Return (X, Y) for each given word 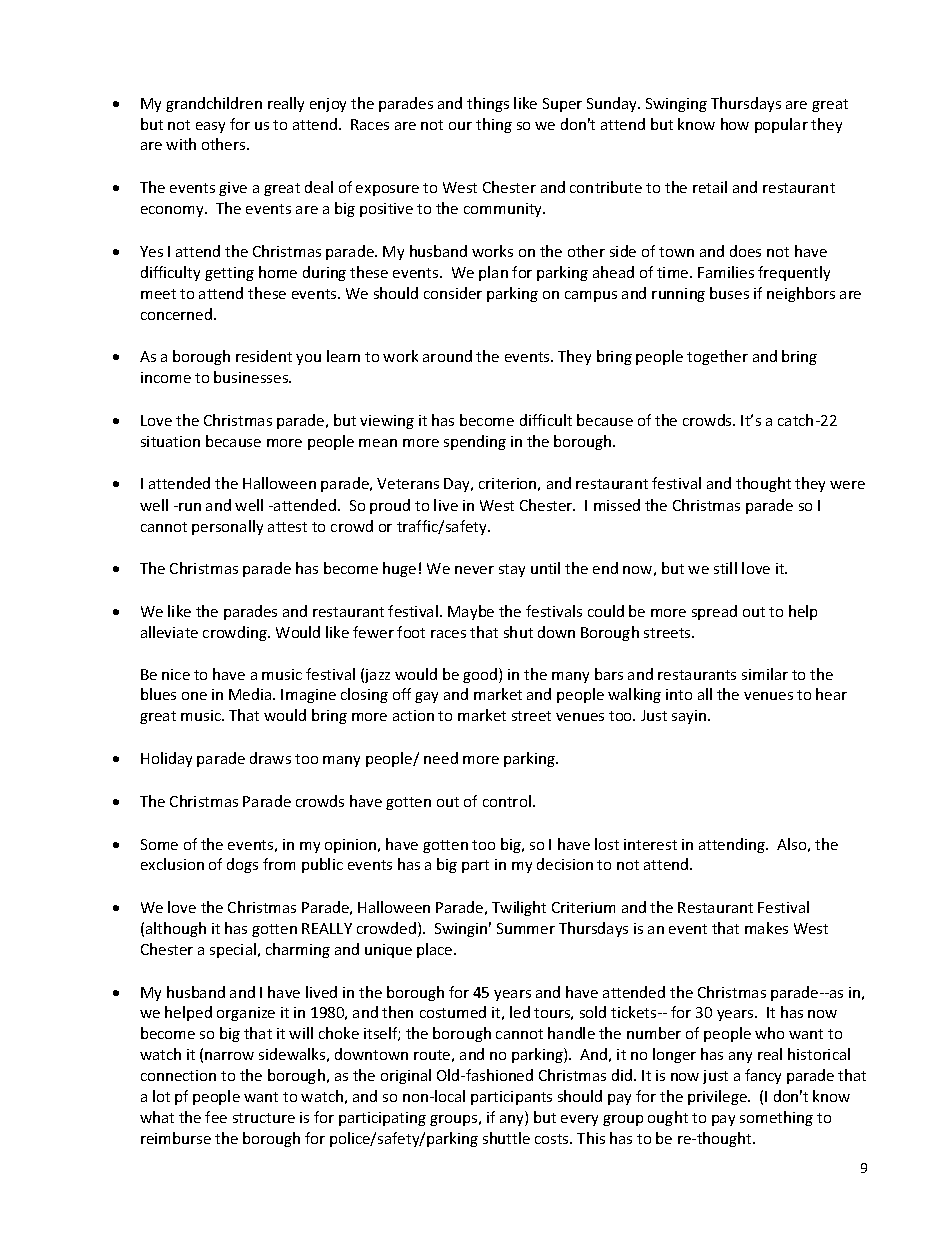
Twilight (519, 908)
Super (562, 105)
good (481, 675)
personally (227, 527)
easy (210, 127)
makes (766, 928)
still (725, 568)
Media (251, 694)
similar (765, 674)
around (447, 356)
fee (216, 1117)
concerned (178, 314)
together (717, 357)
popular (781, 125)
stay (512, 570)
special (233, 950)
